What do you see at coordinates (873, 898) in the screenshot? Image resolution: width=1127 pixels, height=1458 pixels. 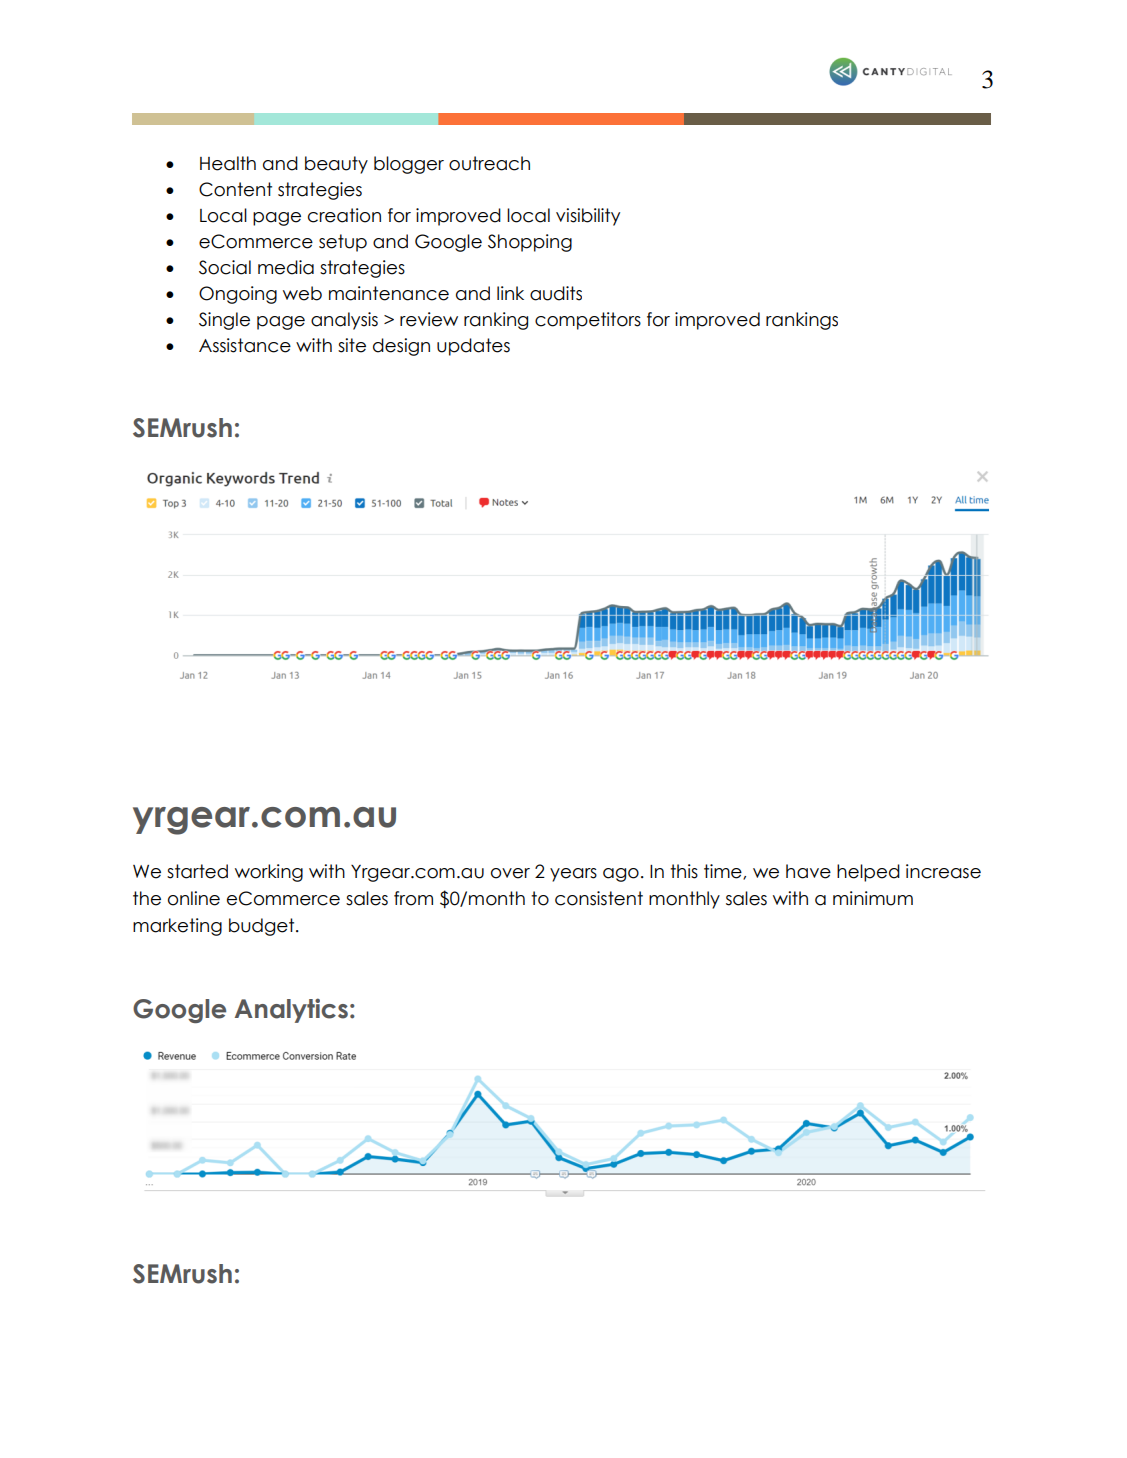 I see `minimum` at bounding box center [873, 898].
